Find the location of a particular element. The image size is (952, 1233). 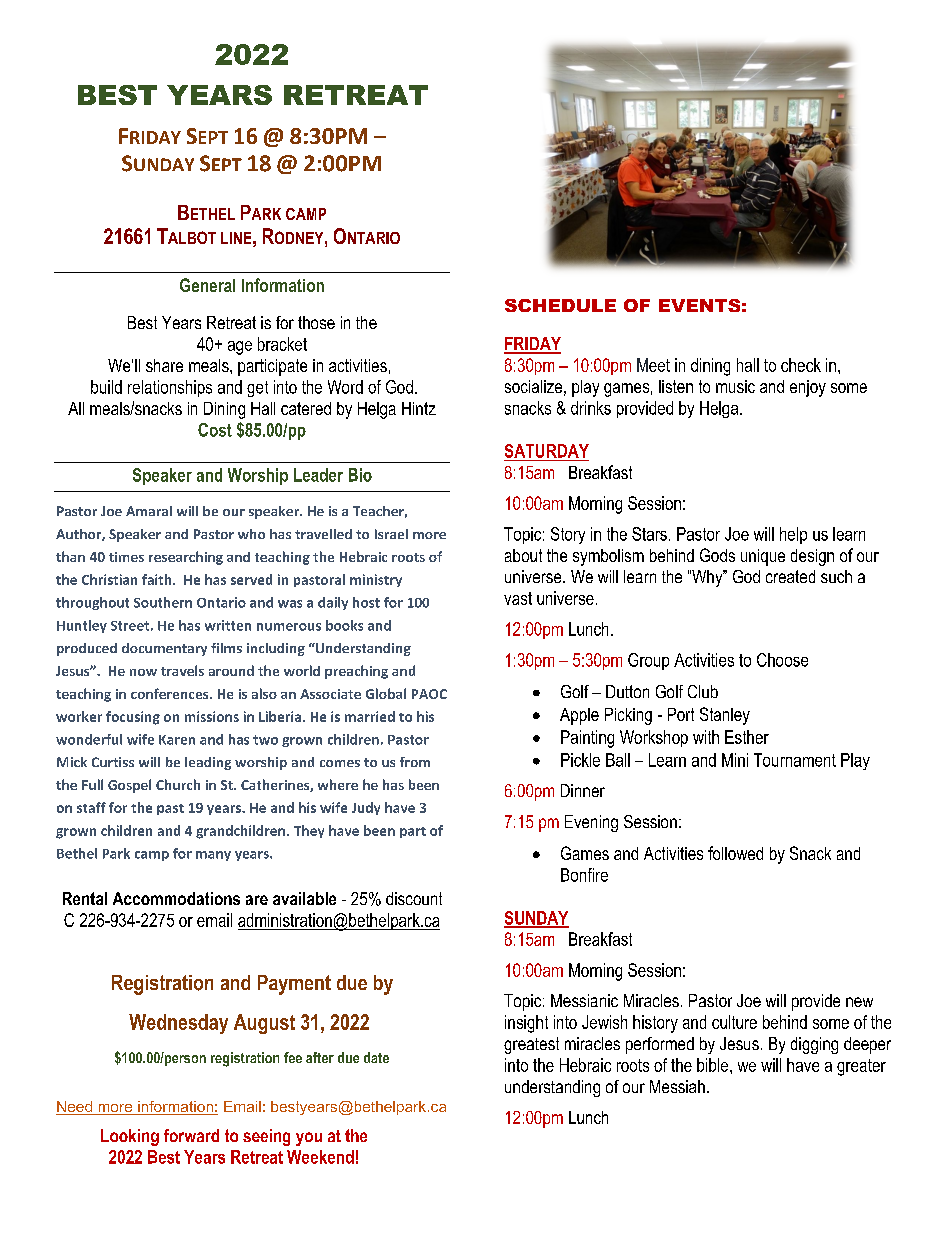

faith is located at coordinates (158, 579).
